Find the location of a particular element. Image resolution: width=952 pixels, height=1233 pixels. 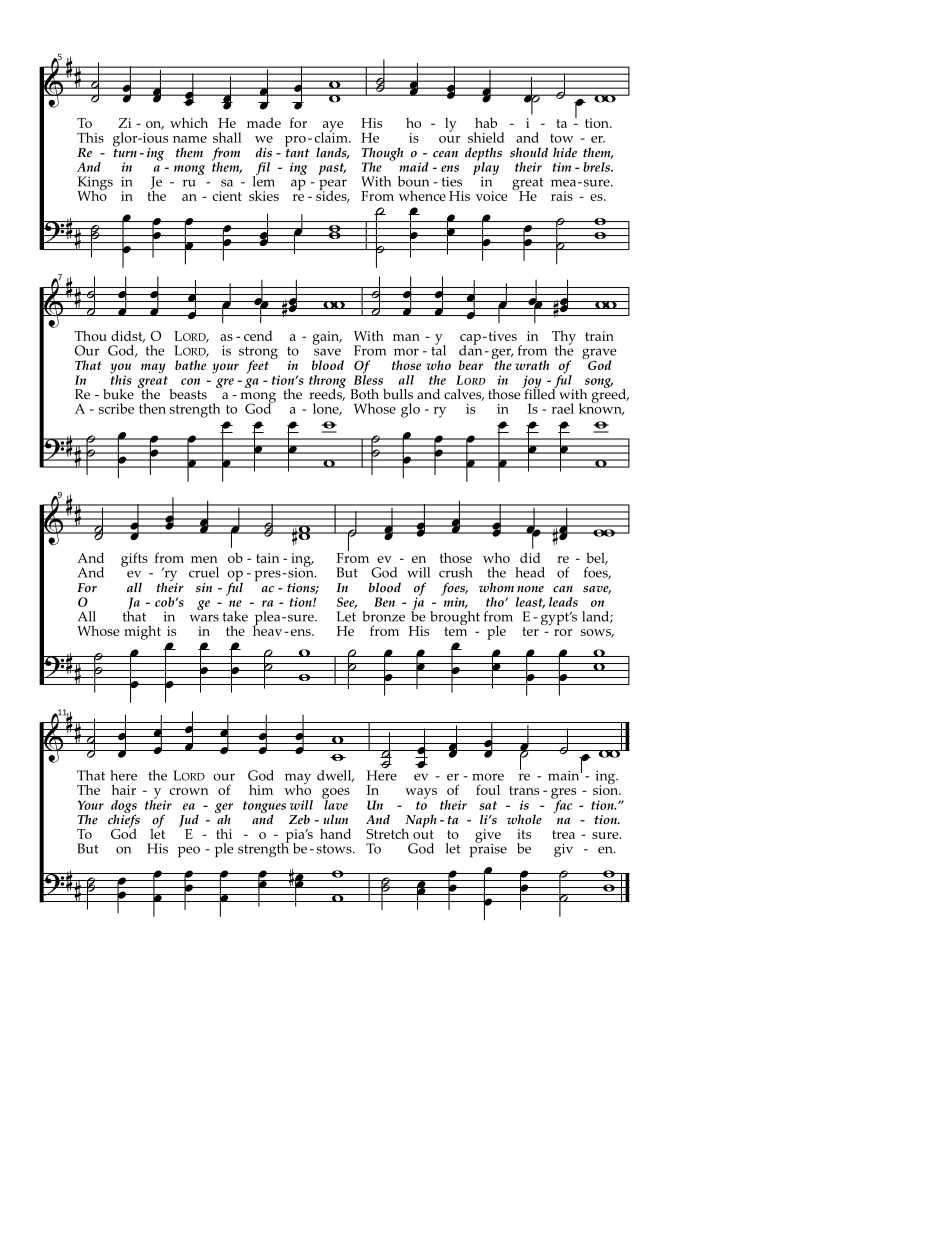

bathe is located at coordinates (190, 365).
